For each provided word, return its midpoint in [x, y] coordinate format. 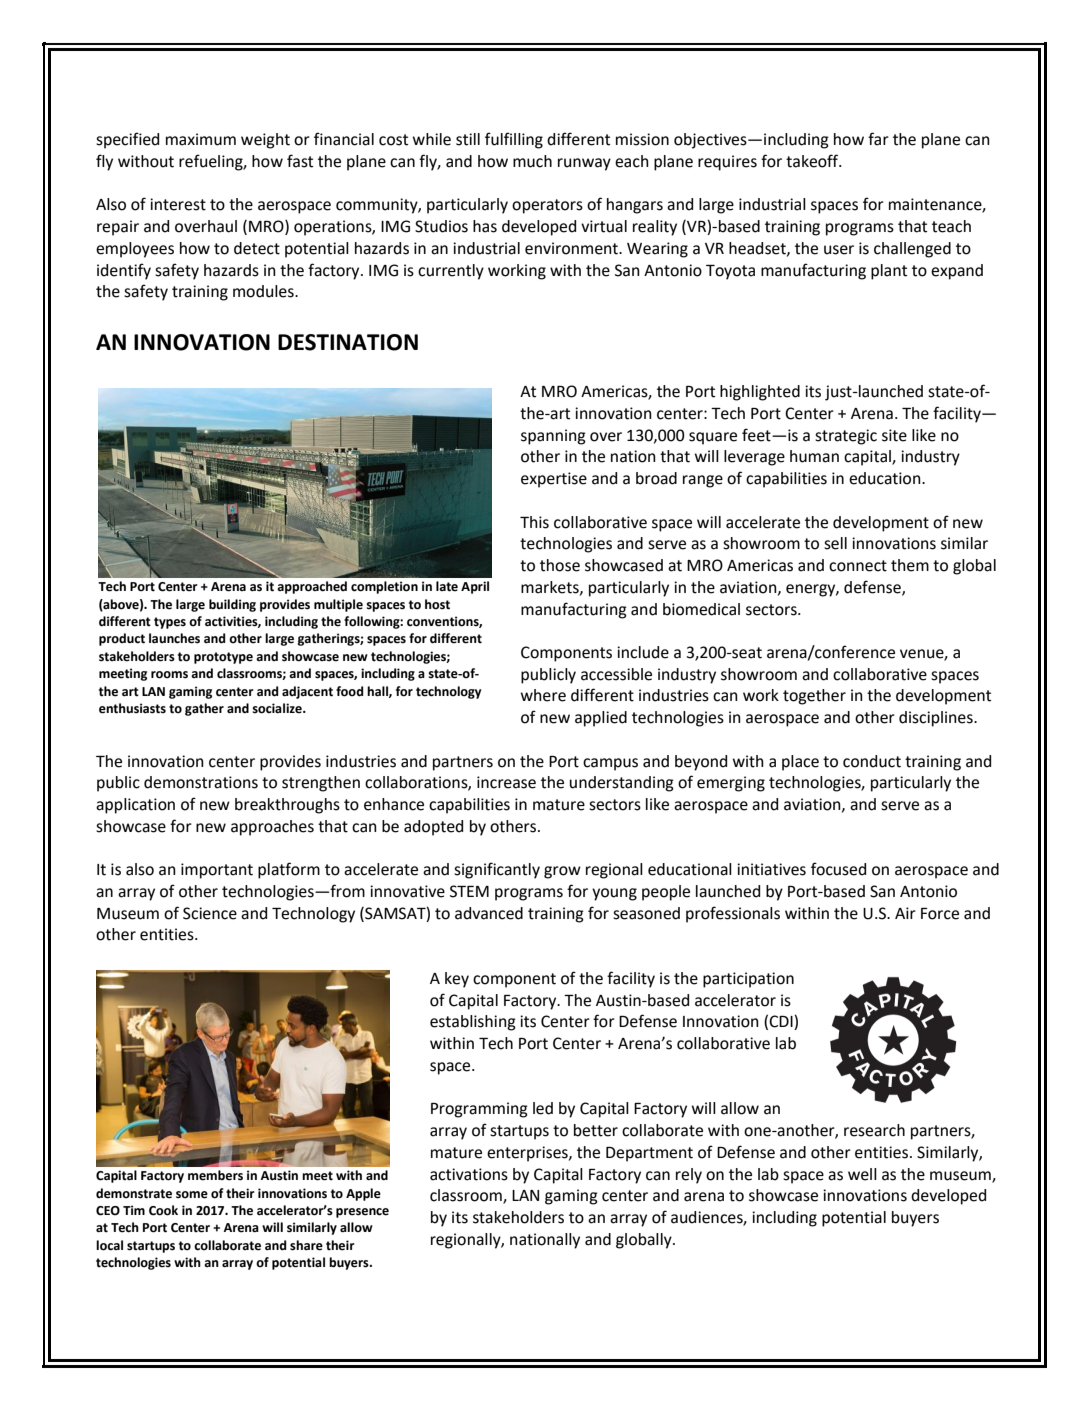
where [543, 695]
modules [264, 291]
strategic [846, 437]
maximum [201, 139]
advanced [489, 913]
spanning [553, 437]
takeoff [813, 161]
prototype [223, 658]
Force [940, 914]
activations [469, 1174]
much [532, 161]
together [814, 697]
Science [210, 913]
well [862, 1174]
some [192, 1195]
